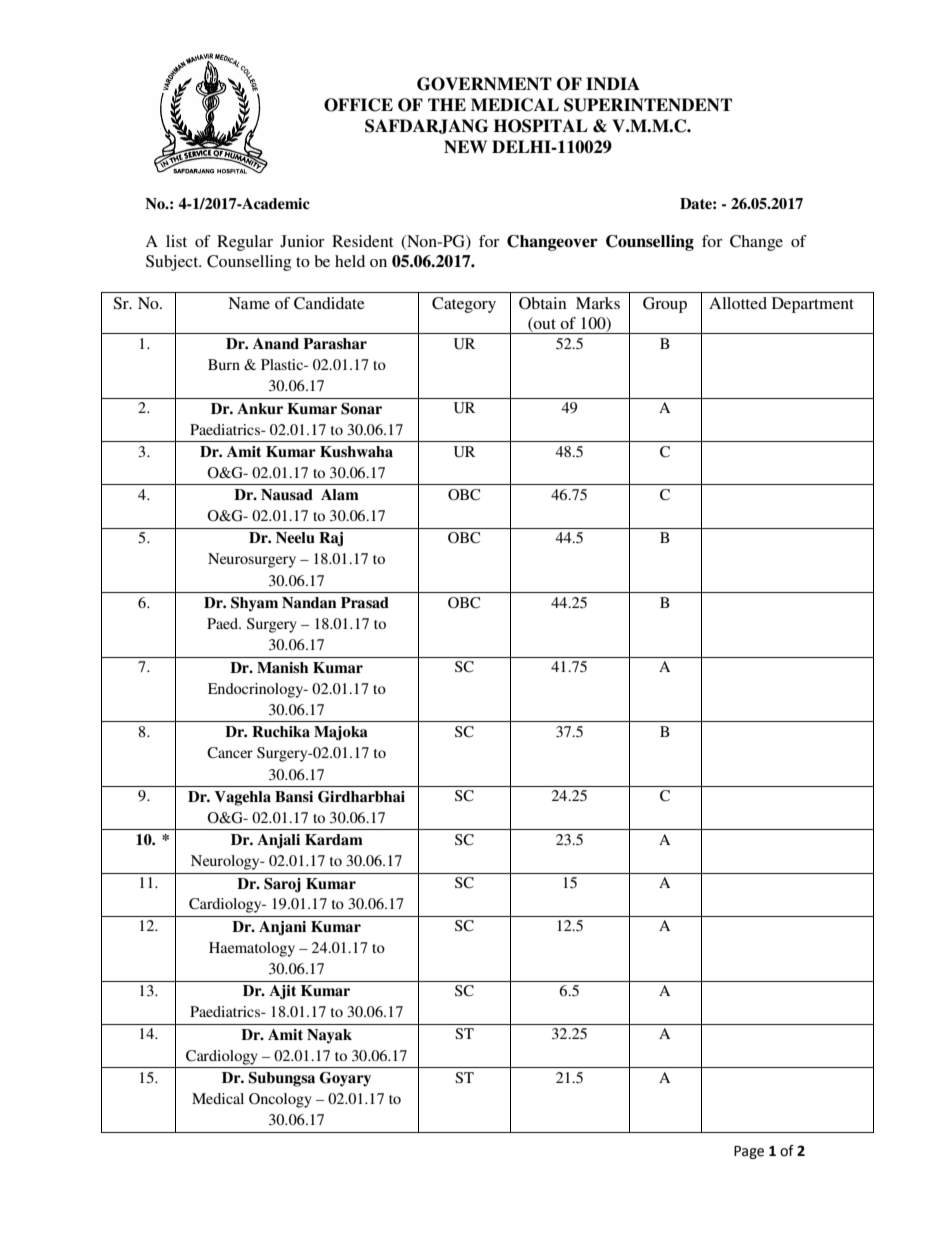 The height and width of the document is (1233, 952). Describe the element at coordinates (361, 409) in the document. I see `Sonar` at that location.
